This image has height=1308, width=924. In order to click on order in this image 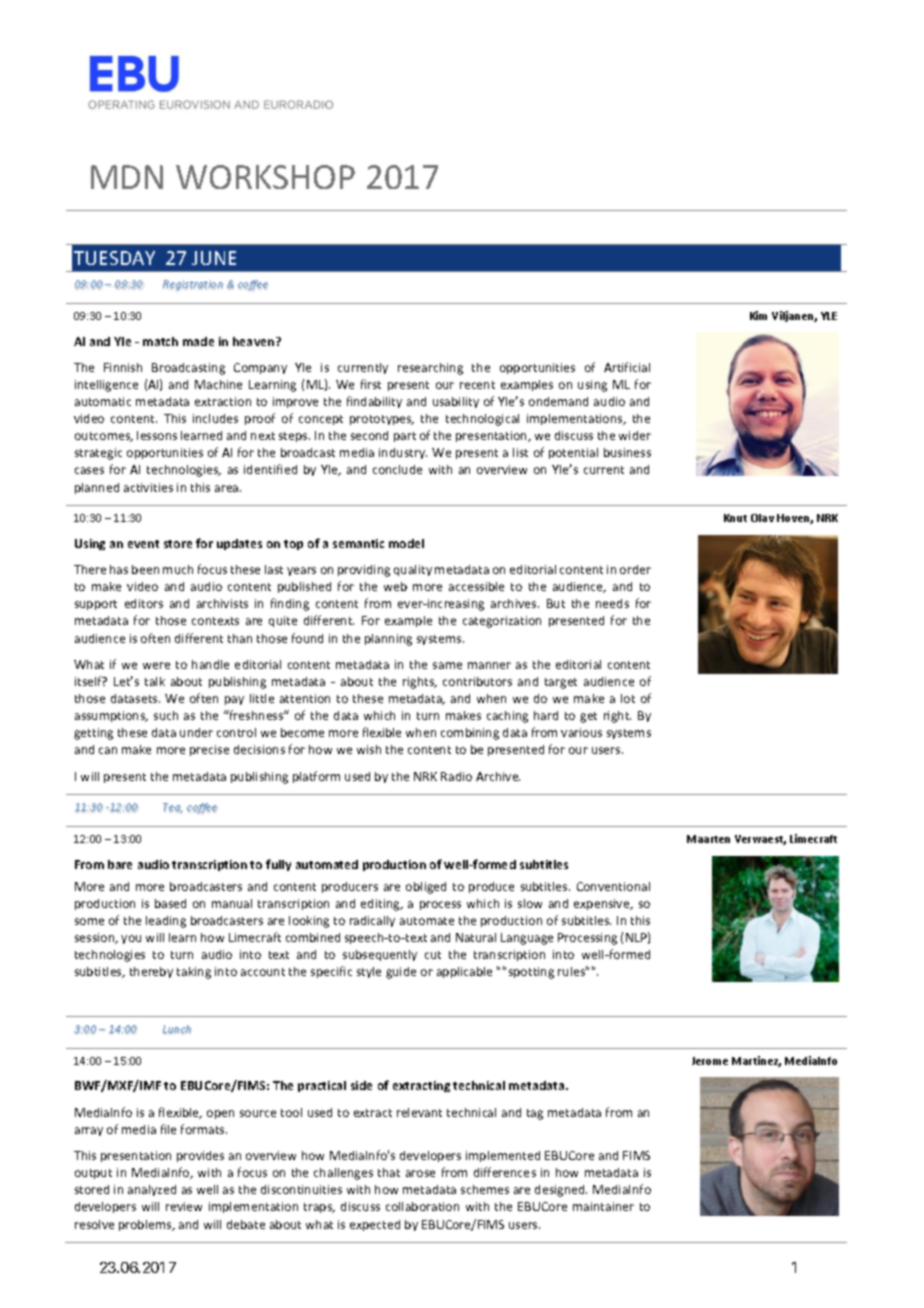, I will do `click(635, 569)`.
